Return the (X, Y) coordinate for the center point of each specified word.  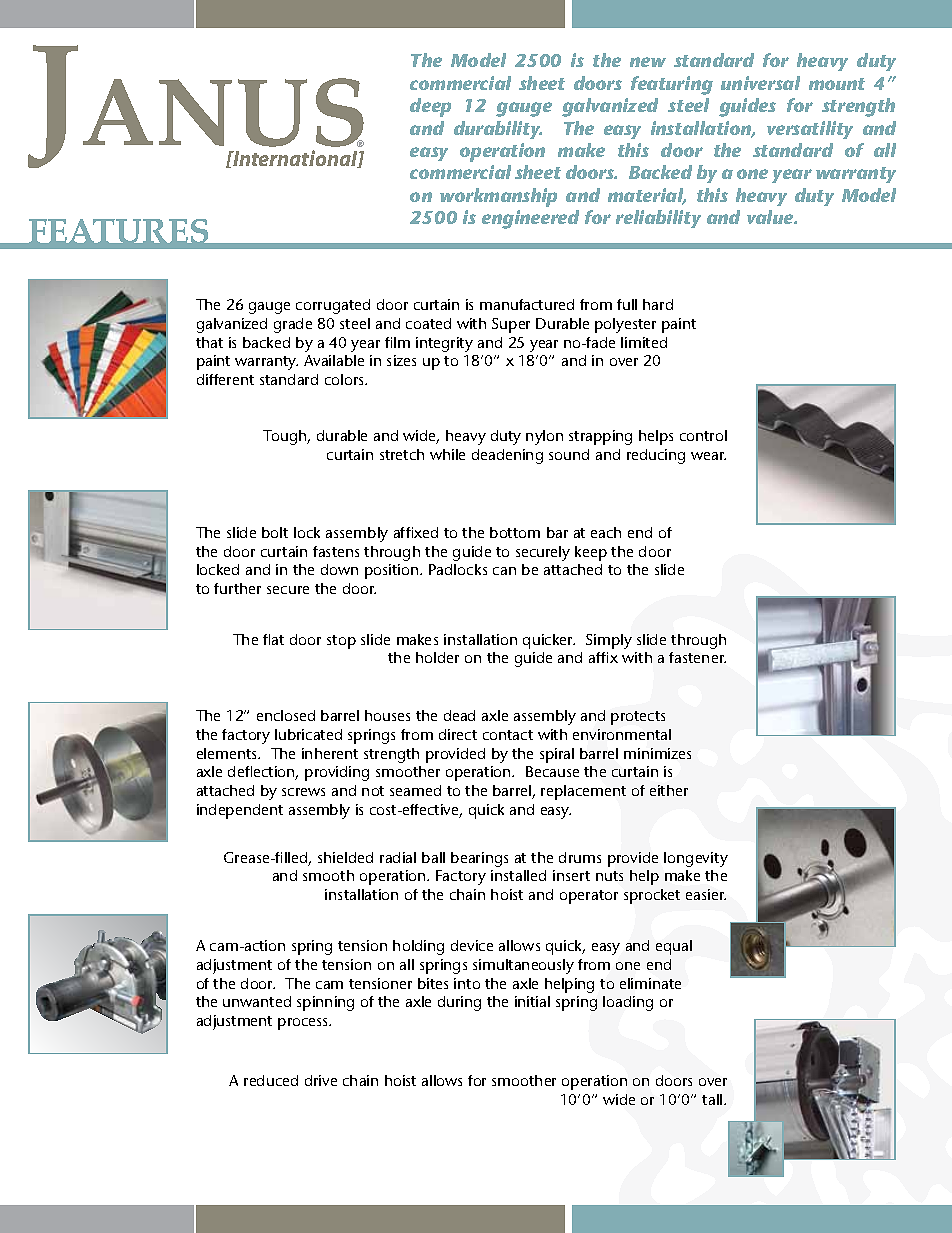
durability (498, 130)
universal (760, 83)
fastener (697, 657)
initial (532, 1001)
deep (430, 107)
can (504, 571)
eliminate (650, 983)
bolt (275, 532)
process (304, 1024)
